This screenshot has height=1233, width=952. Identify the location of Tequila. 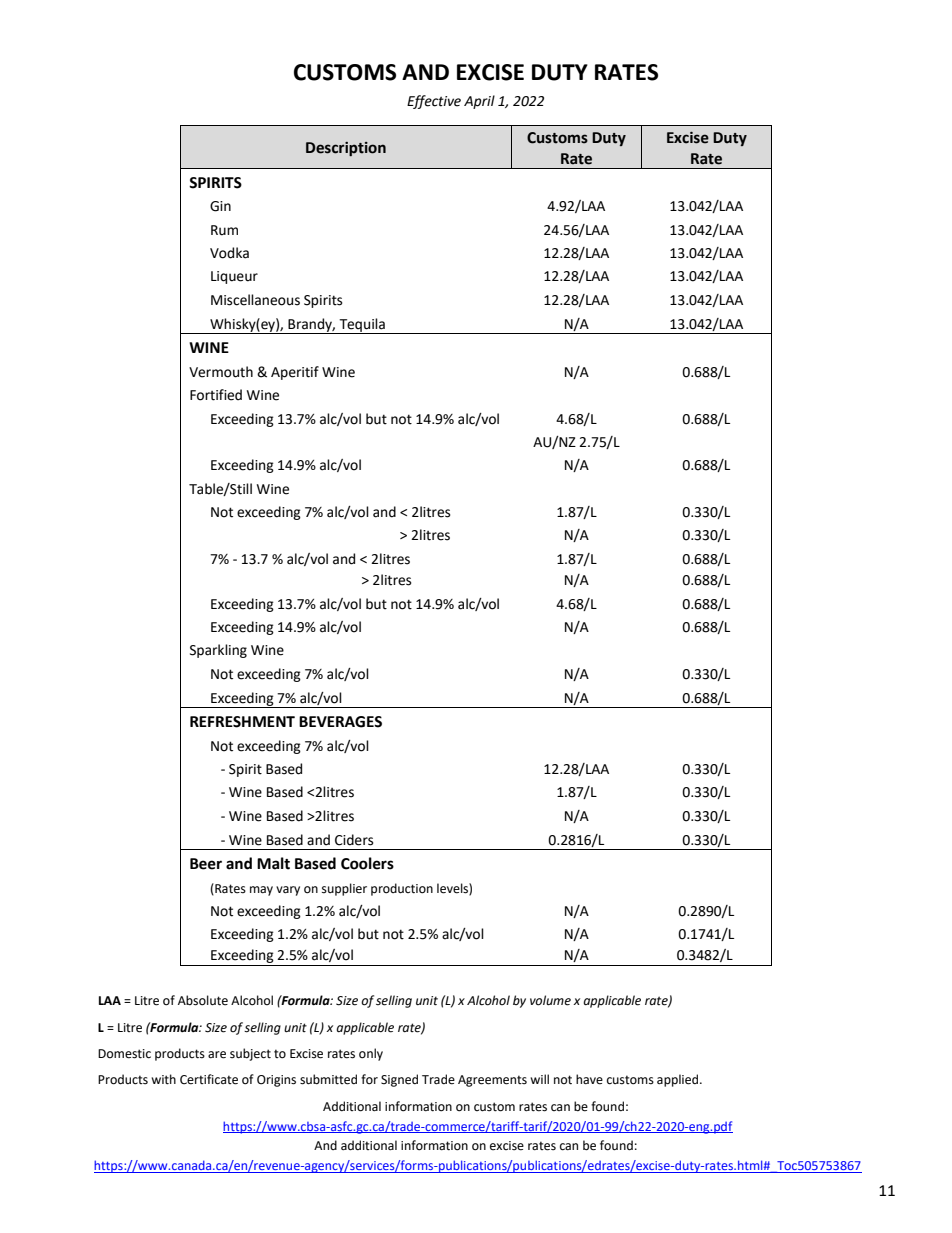
(362, 326).
